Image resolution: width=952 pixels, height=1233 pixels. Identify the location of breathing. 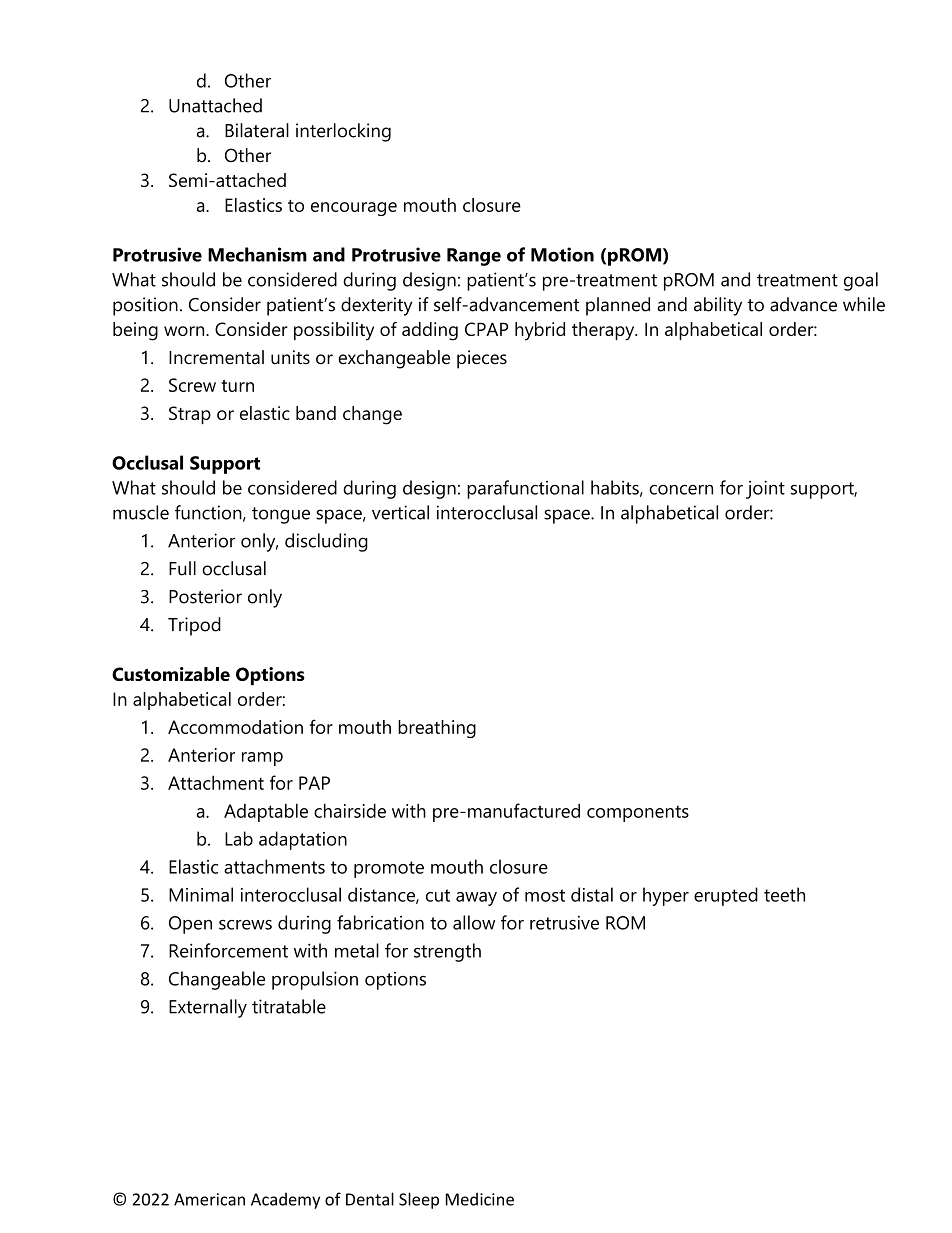
(437, 729).
